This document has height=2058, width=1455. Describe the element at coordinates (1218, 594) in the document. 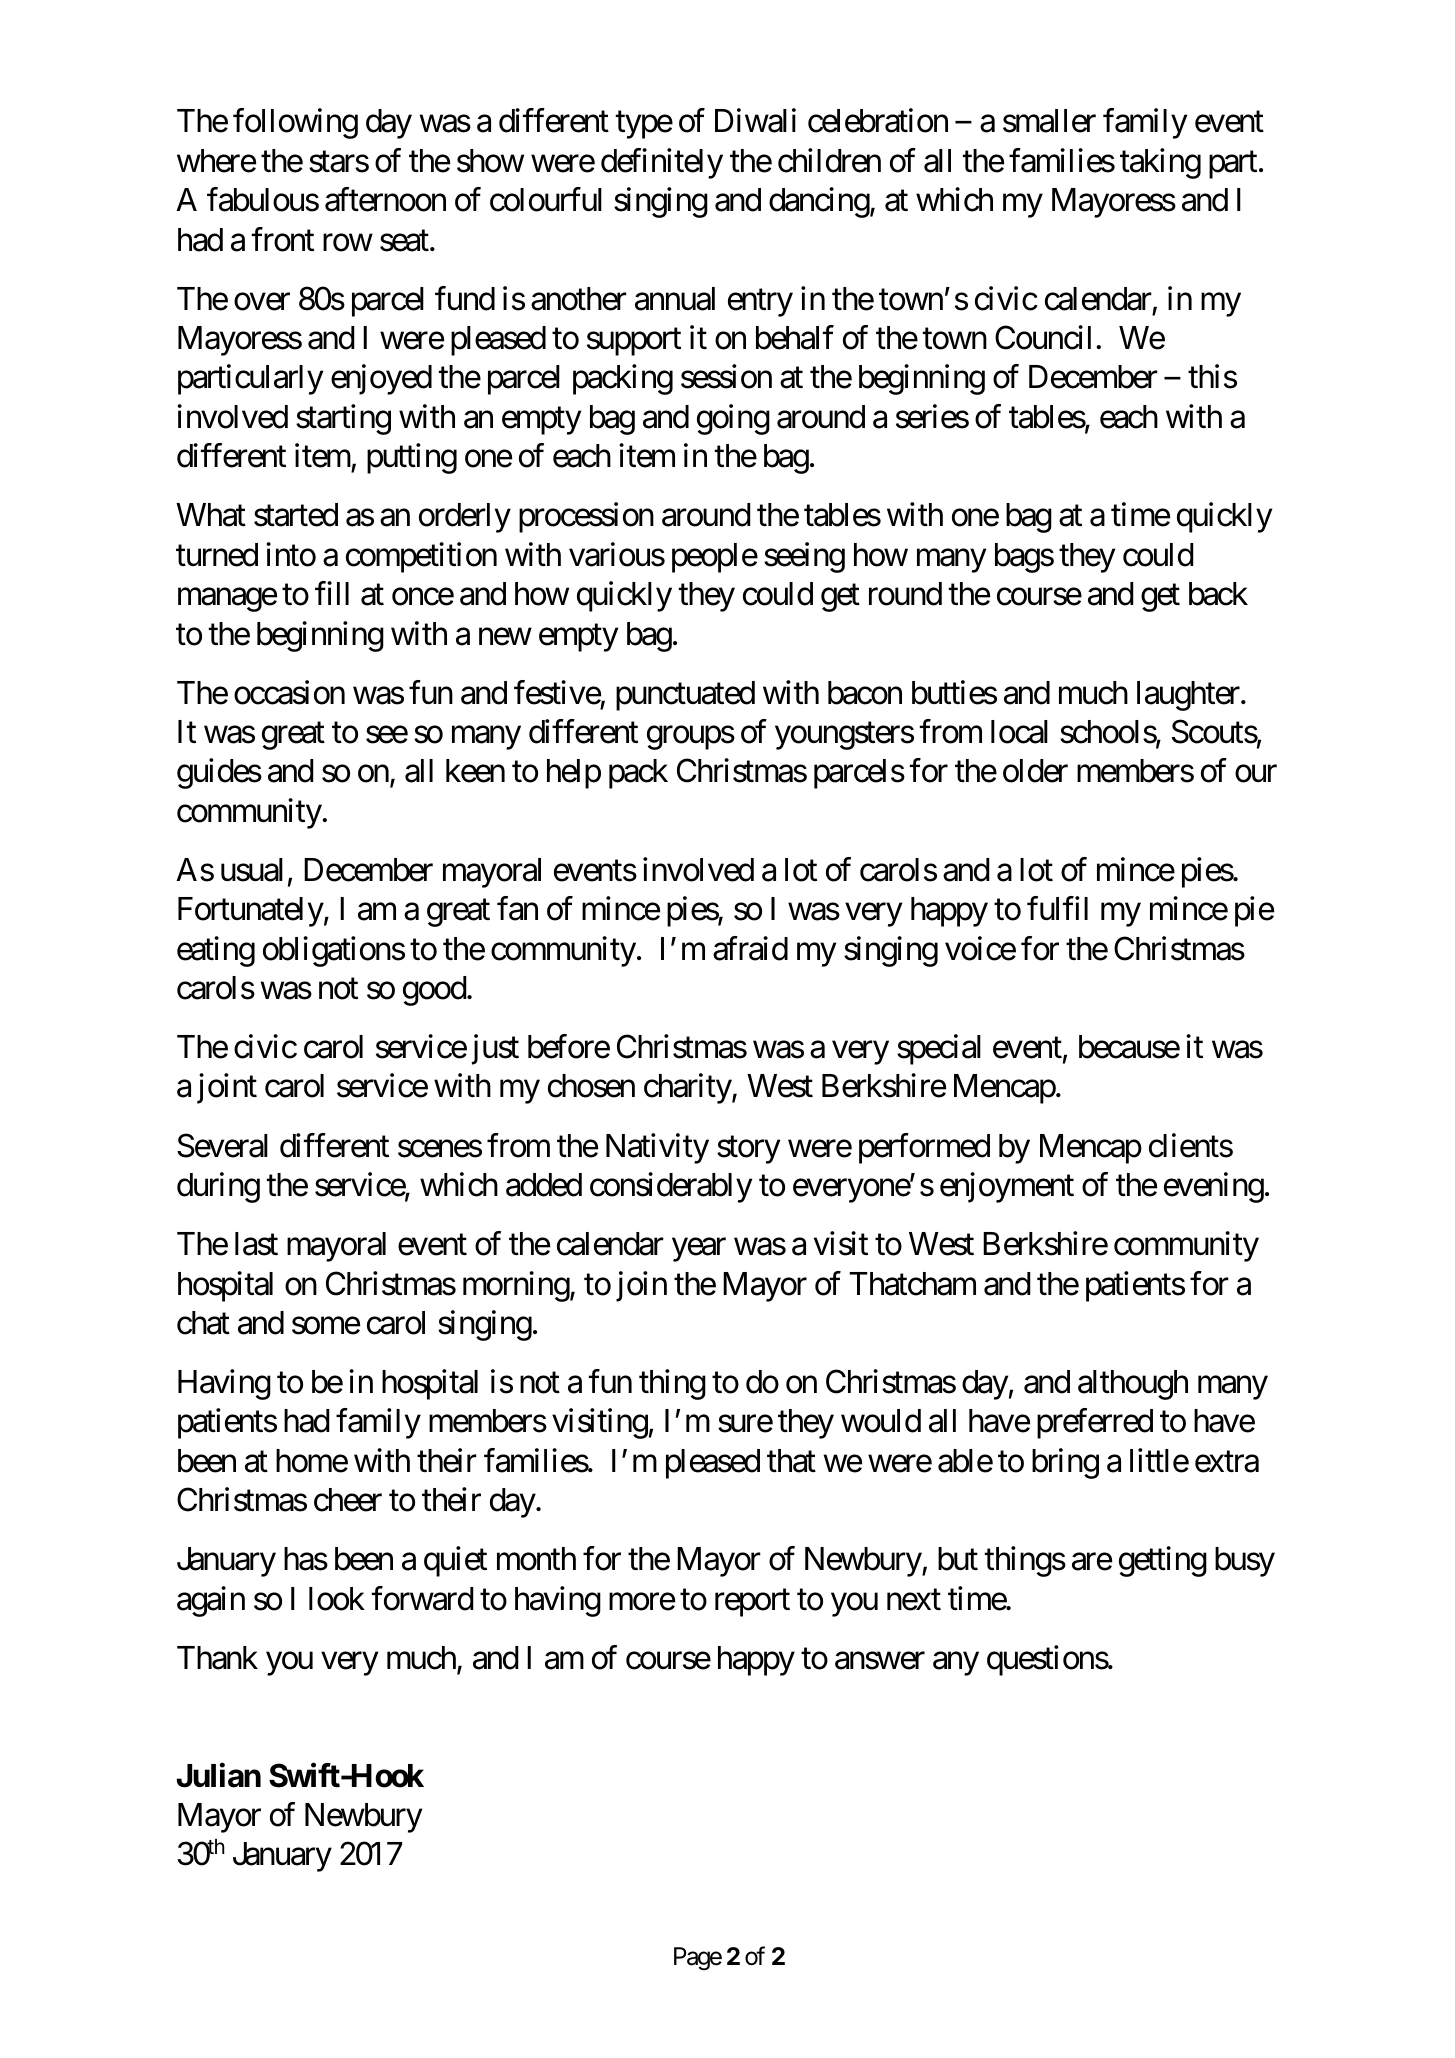

I see `back` at that location.
